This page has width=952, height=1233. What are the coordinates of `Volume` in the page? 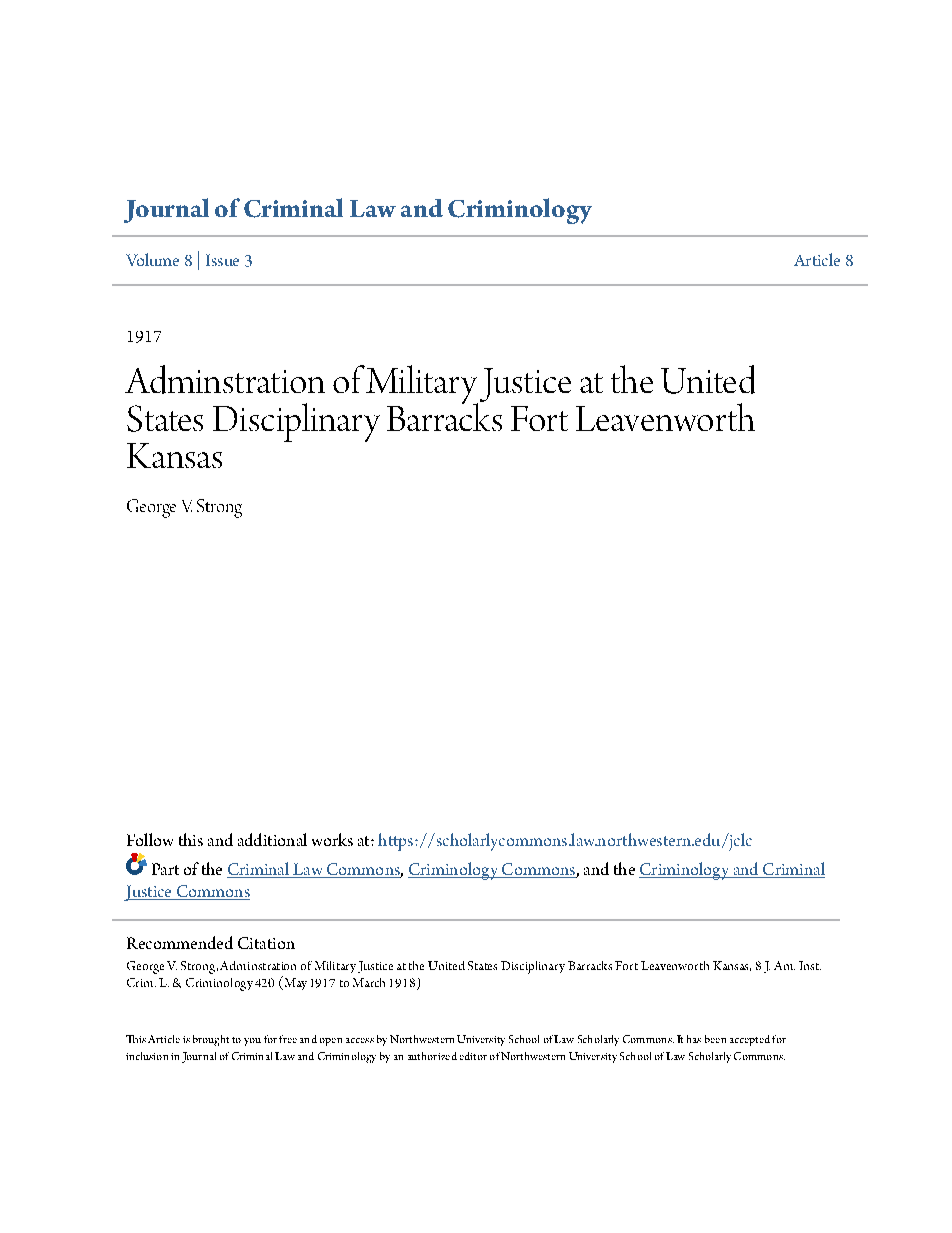 It's located at (152, 259).
